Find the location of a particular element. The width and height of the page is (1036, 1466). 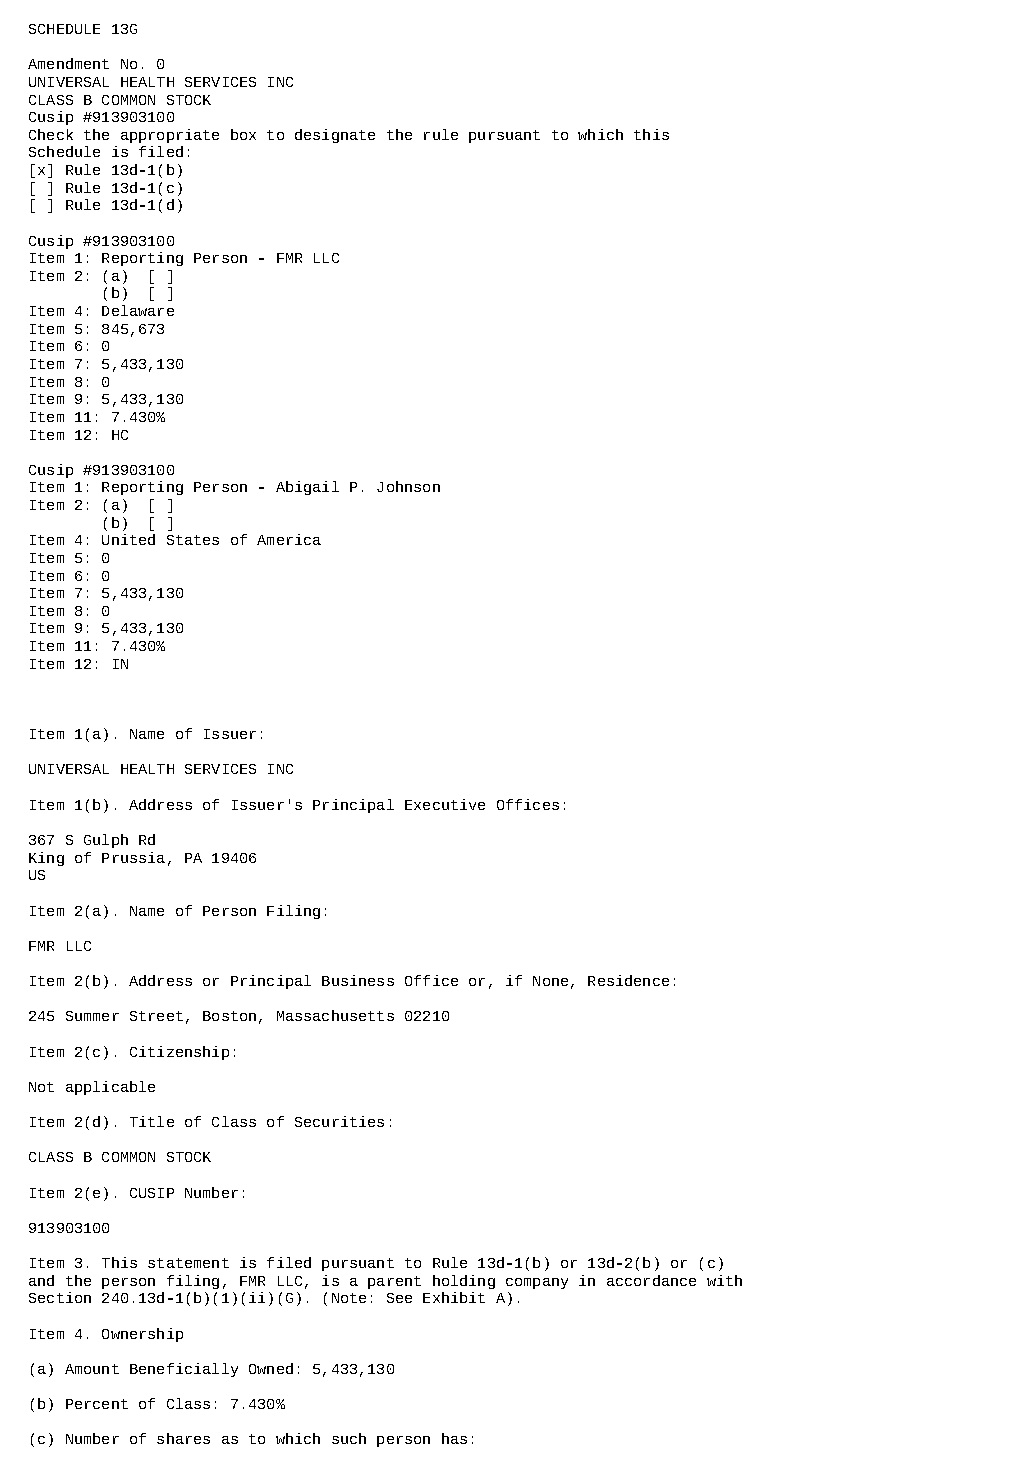

Johnson is located at coordinates (408, 486).
